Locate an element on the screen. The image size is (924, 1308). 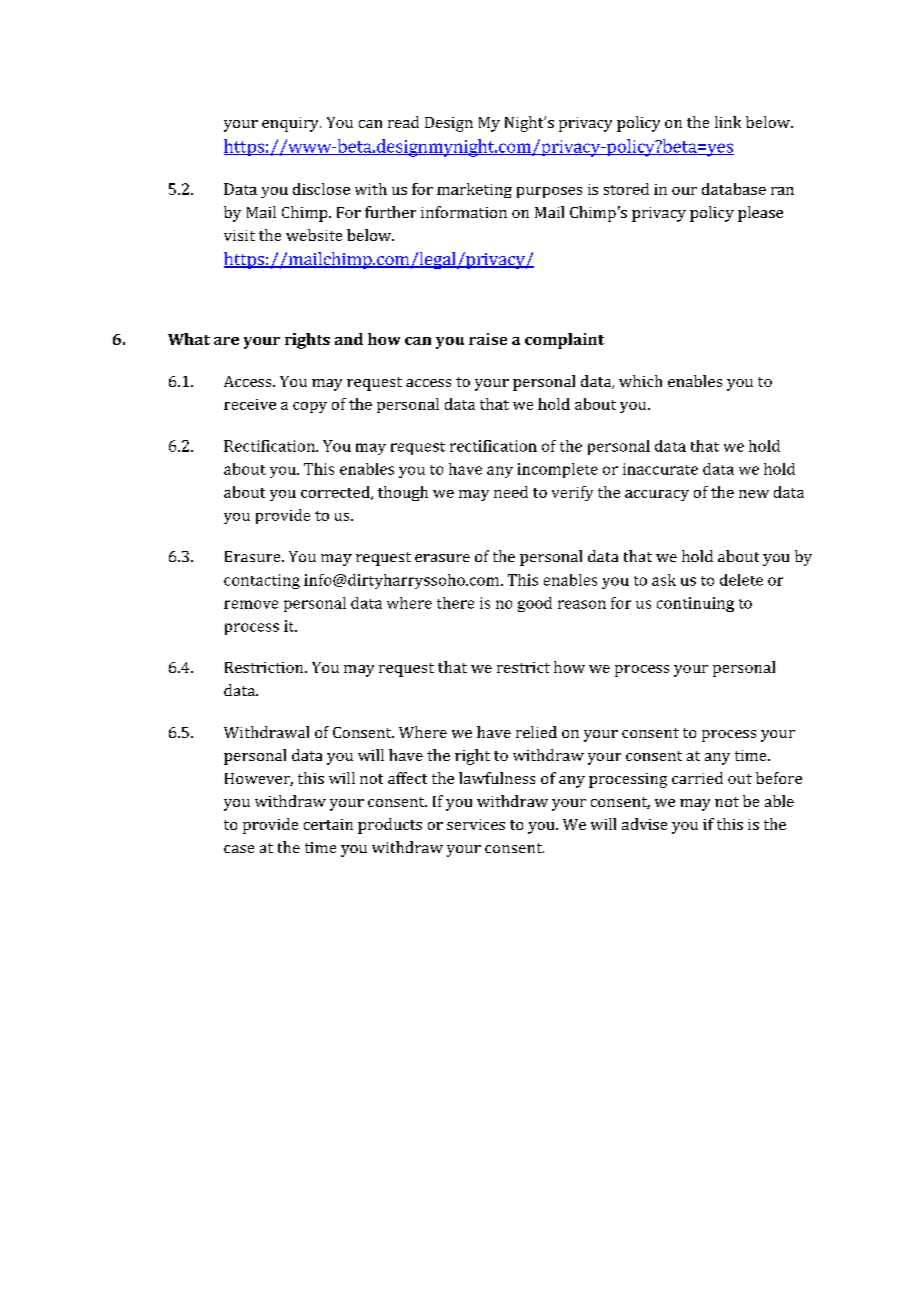
services is located at coordinates (476, 824).
